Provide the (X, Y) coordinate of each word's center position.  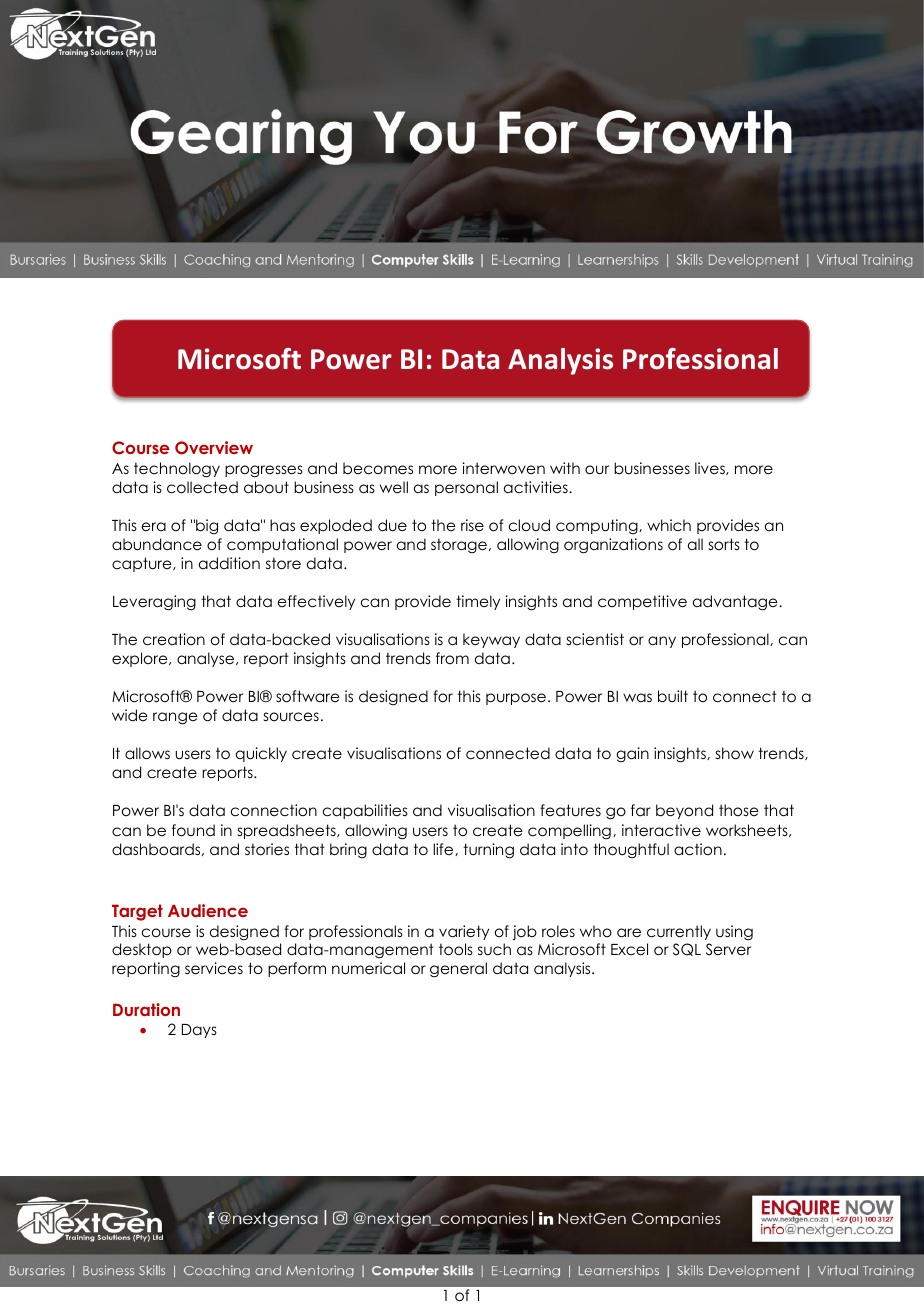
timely (478, 602)
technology (177, 470)
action (698, 849)
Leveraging (154, 603)
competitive (642, 602)
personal (466, 488)
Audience (208, 910)
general (458, 970)
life (444, 849)
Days (199, 1031)
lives (711, 468)
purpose (516, 699)
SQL (687, 949)
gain (632, 754)
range (175, 718)
